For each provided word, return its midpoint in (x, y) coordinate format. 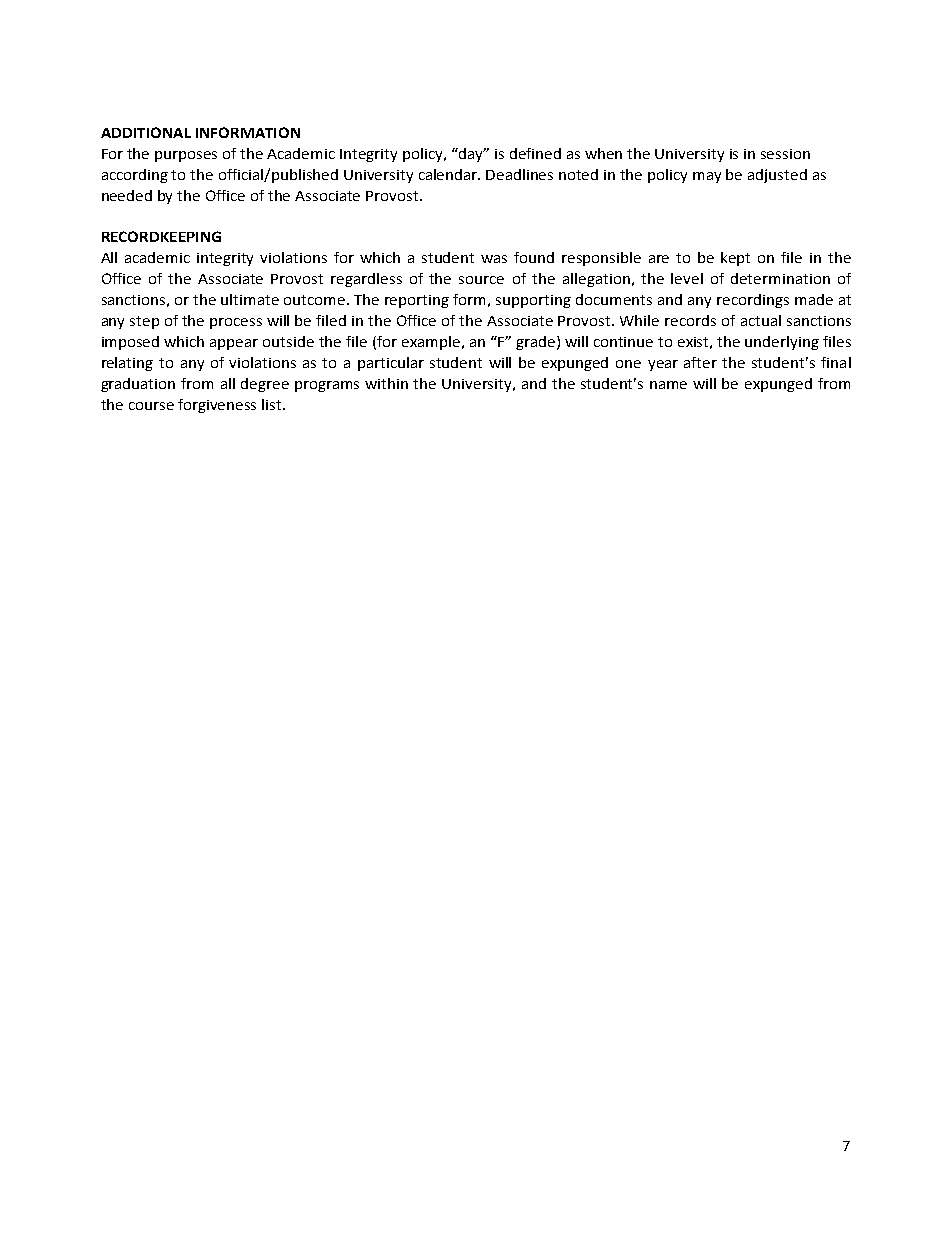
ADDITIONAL (146, 132)
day (471, 155)
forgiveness (217, 406)
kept (735, 259)
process (236, 323)
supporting (533, 301)
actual (761, 320)
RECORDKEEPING (161, 236)
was (494, 259)
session (785, 154)
